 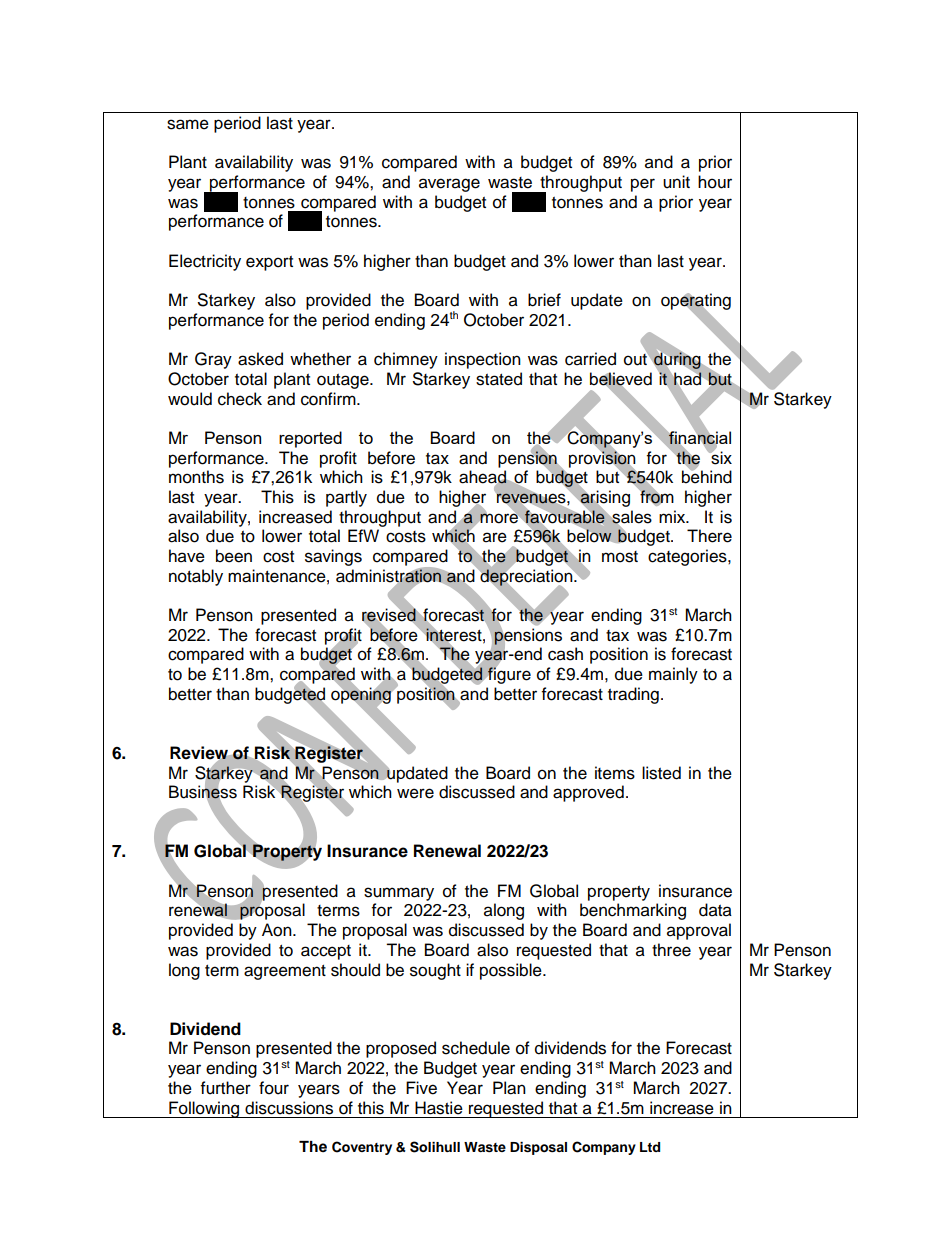 I want to click on average, so click(x=449, y=185).
